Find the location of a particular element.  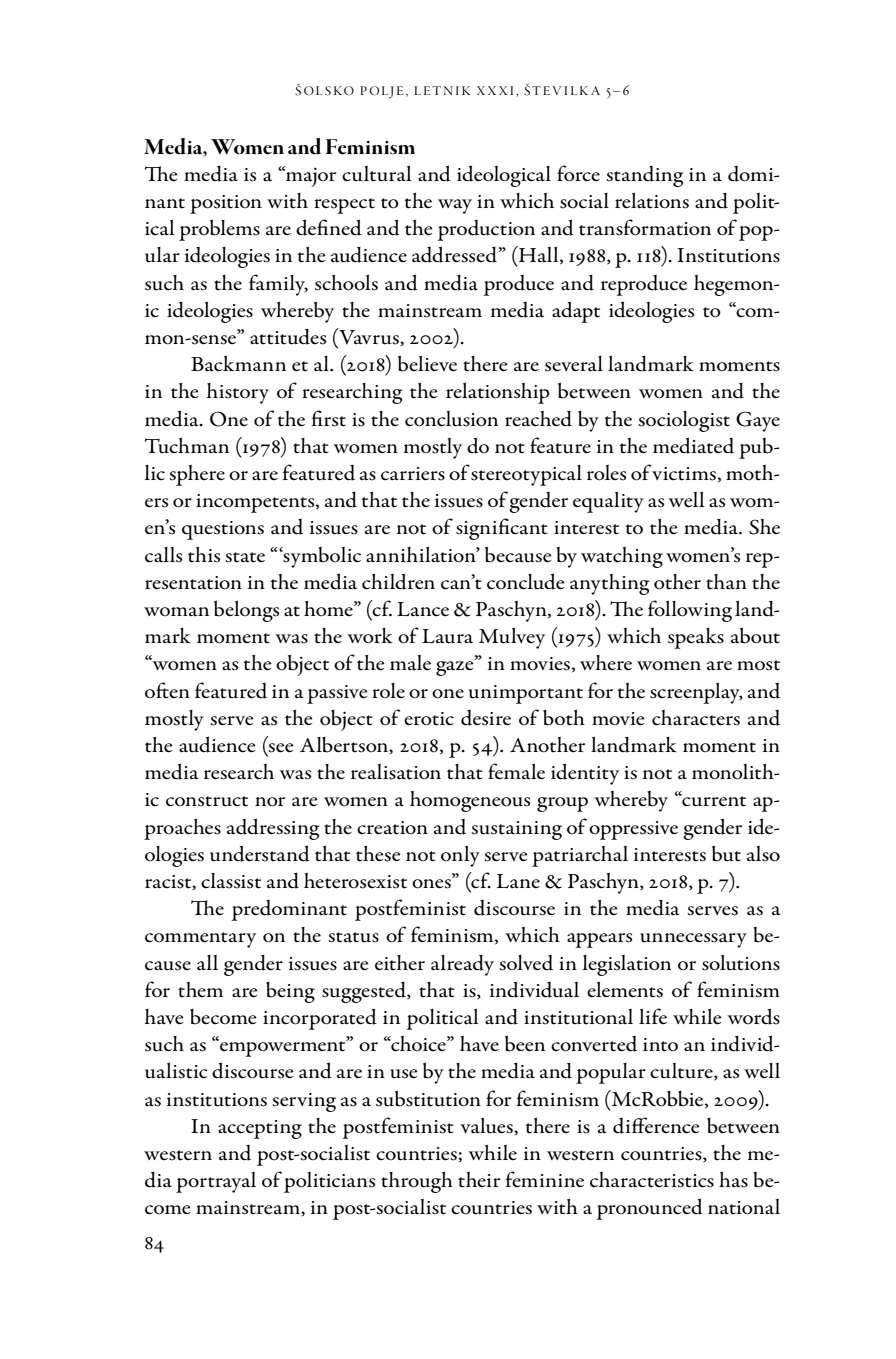

gaze is located at coordinates (456, 667).
